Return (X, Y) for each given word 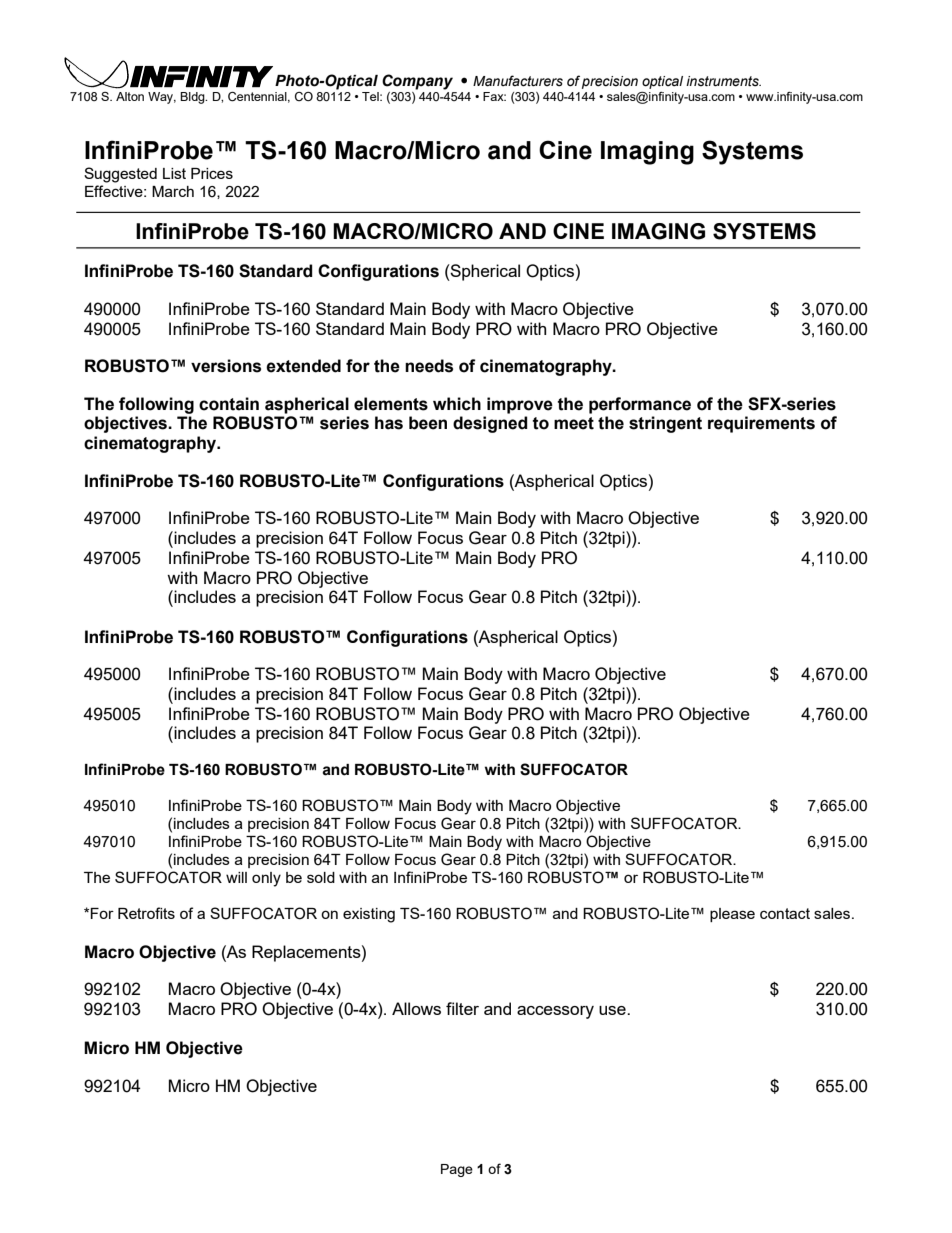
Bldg (193, 98)
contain (229, 404)
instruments (723, 81)
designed (490, 424)
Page (457, 1170)
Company (417, 82)
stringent (665, 424)
